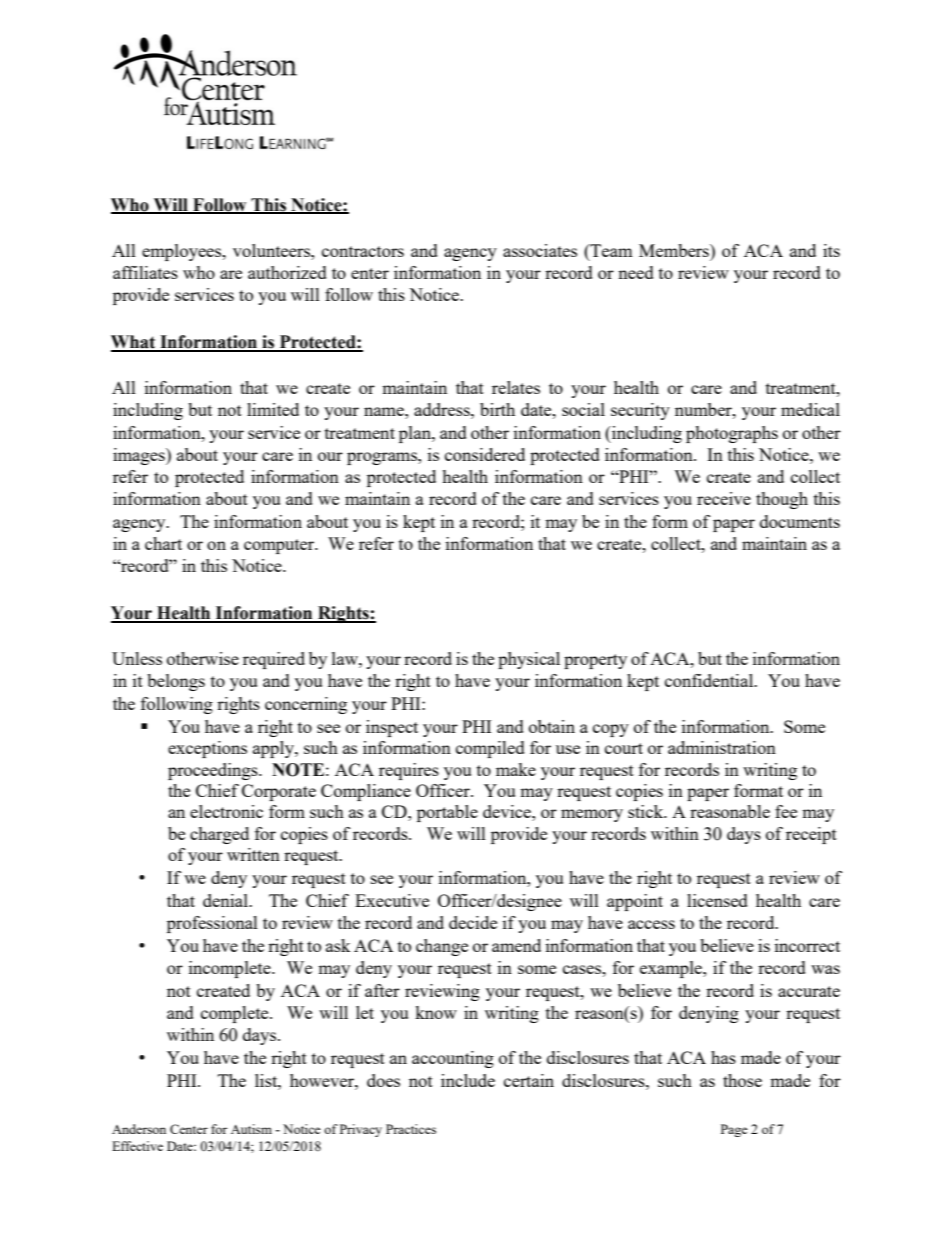  What do you see at coordinates (485, 454) in the image?
I see `considered` at bounding box center [485, 454].
